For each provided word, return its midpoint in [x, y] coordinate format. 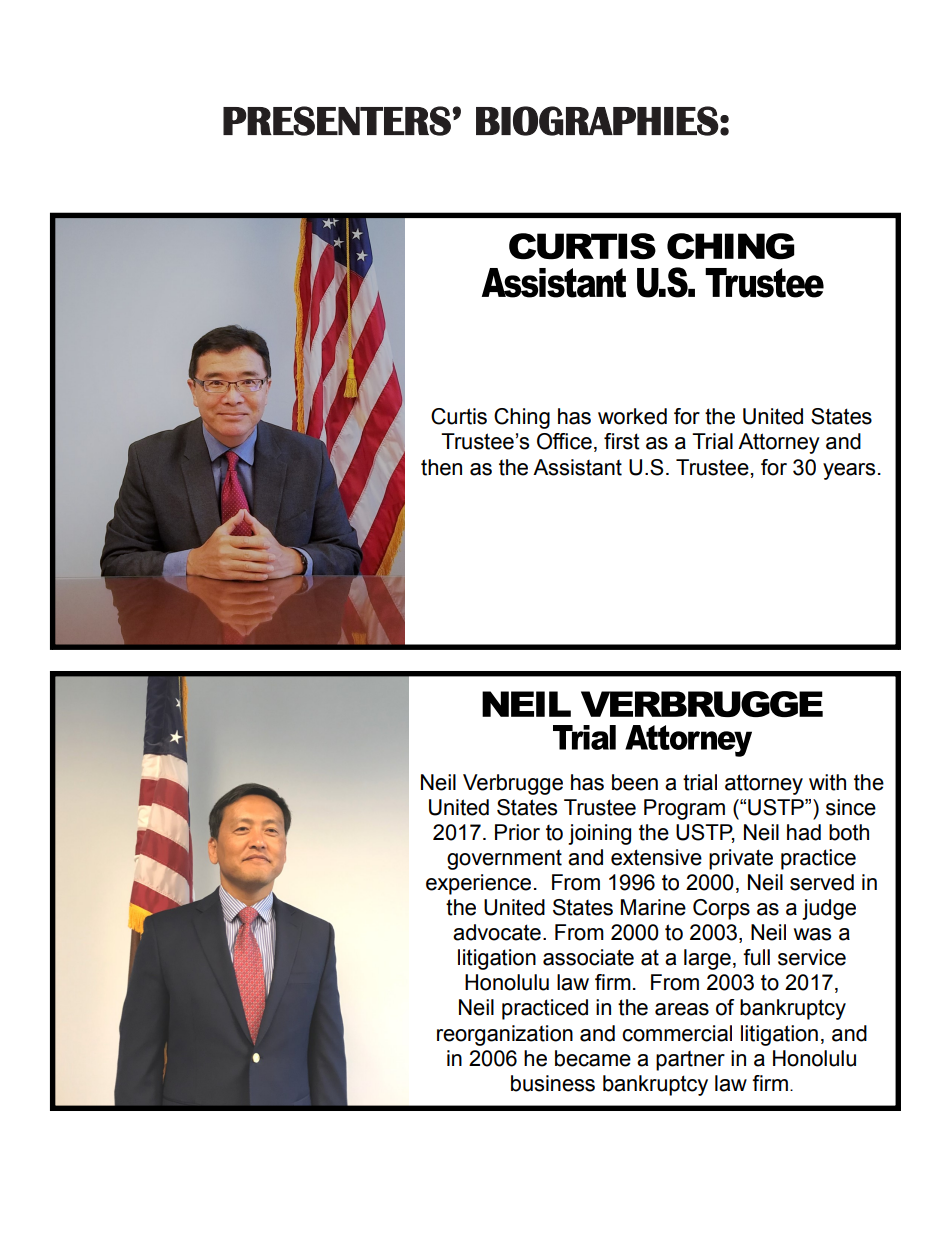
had [804, 832]
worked [632, 416]
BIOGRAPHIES [597, 121]
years [849, 471]
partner [690, 1061]
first [622, 441]
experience [478, 884]
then [441, 467]
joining [599, 834]
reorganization [505, 1035]
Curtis [459, 416]
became [593, 1058]
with [827, 782]
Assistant [577, 467]
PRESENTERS [337, 121]
